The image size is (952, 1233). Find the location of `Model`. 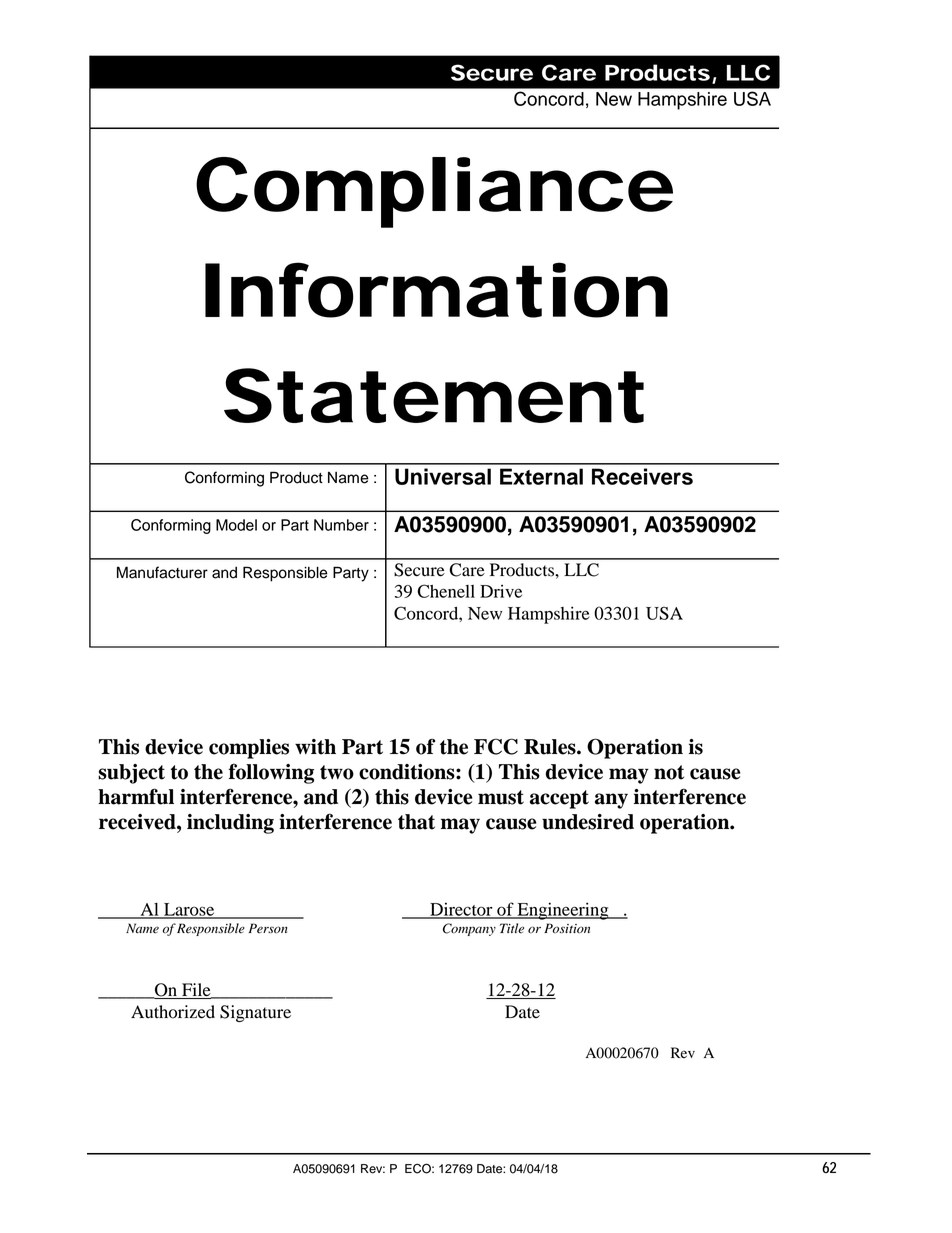

Model is located at coordinates (236, 525).
